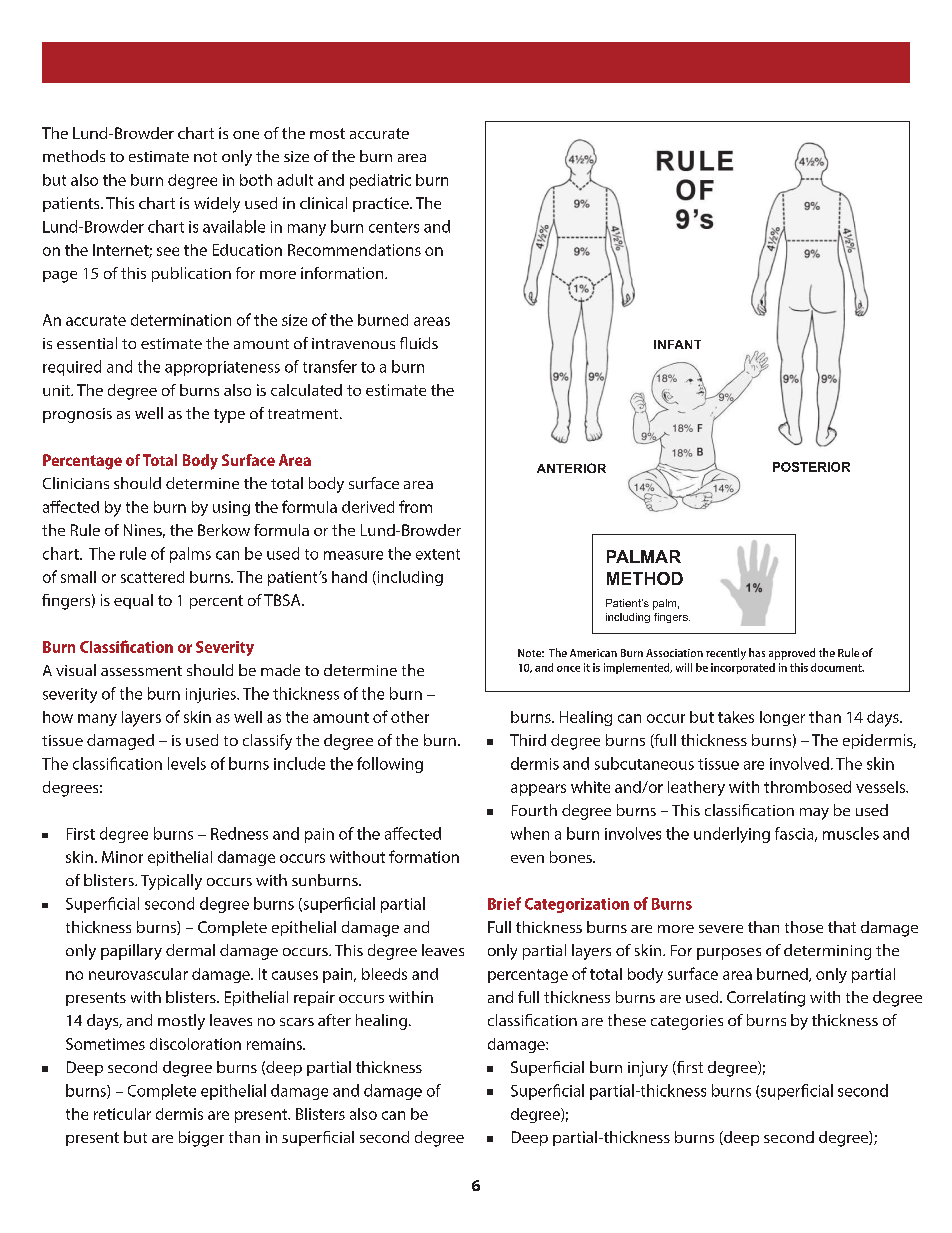 This document has width=952, height=1233. I want to click on centers, so click(394, 227).
